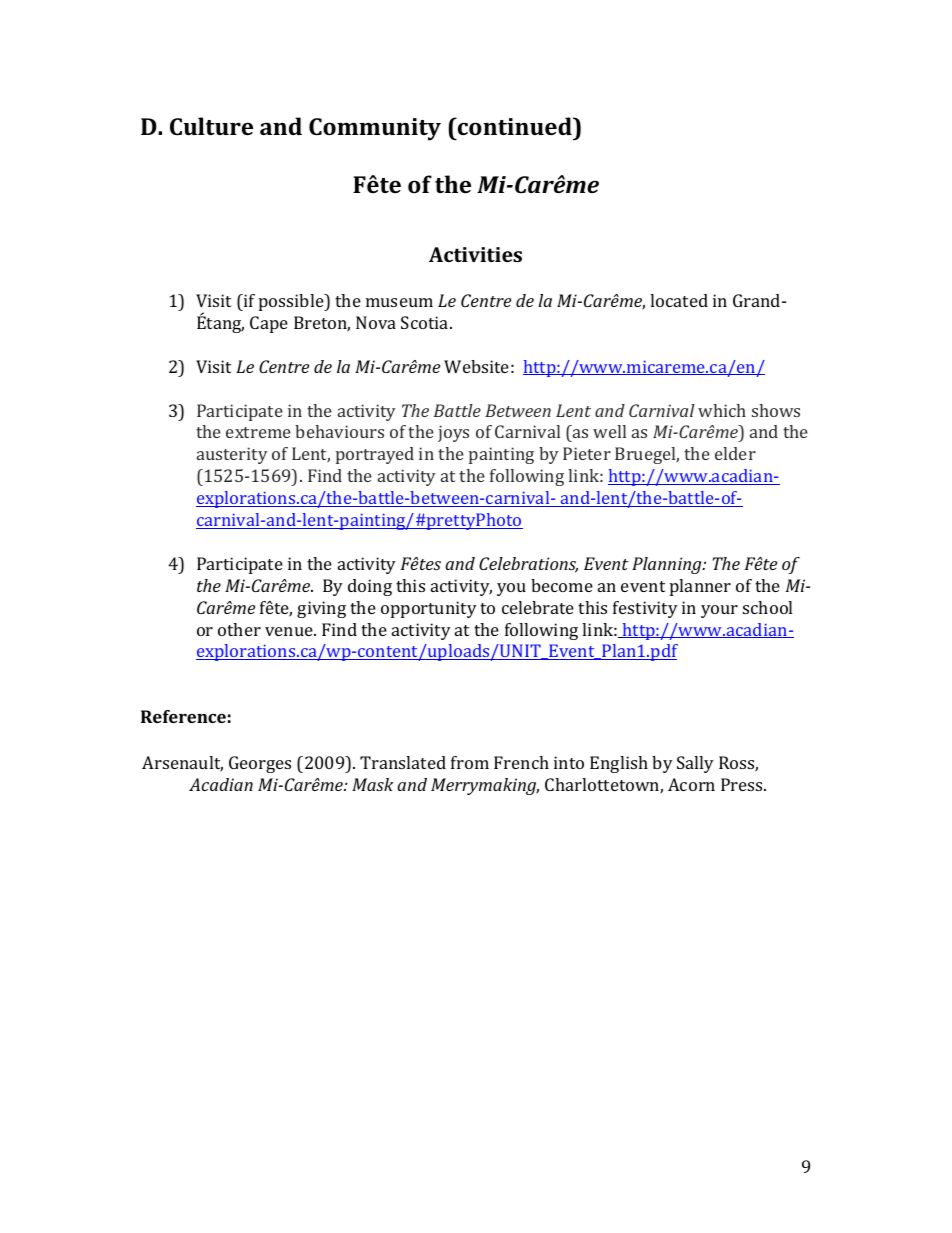  What do you see at coordinates (292, 302) in the screenshot?
I see `possible` at bounding box center [292, 302].
